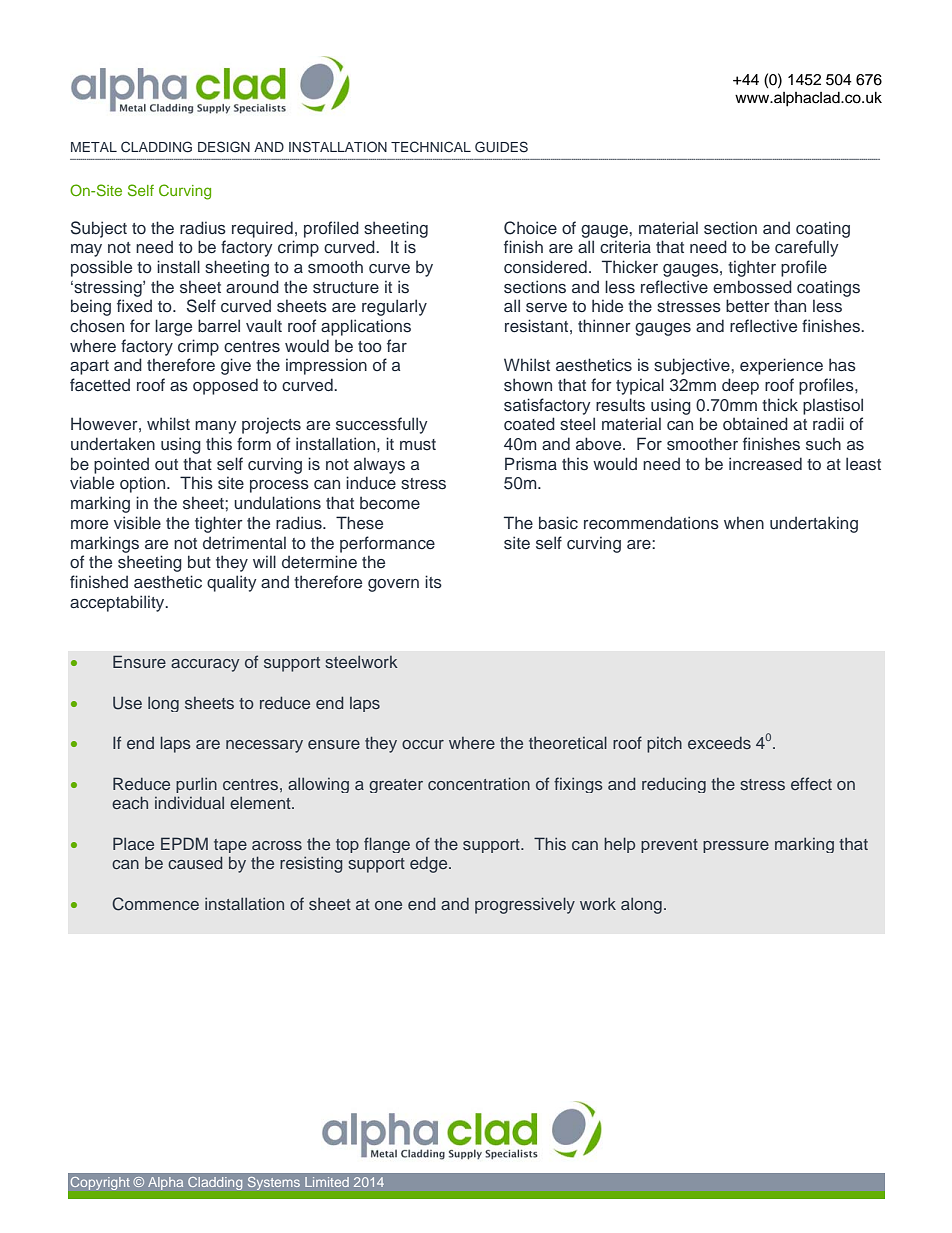  Describe the element at coordinates (501, 147) in the page. I see `GUIDES` at that location.
